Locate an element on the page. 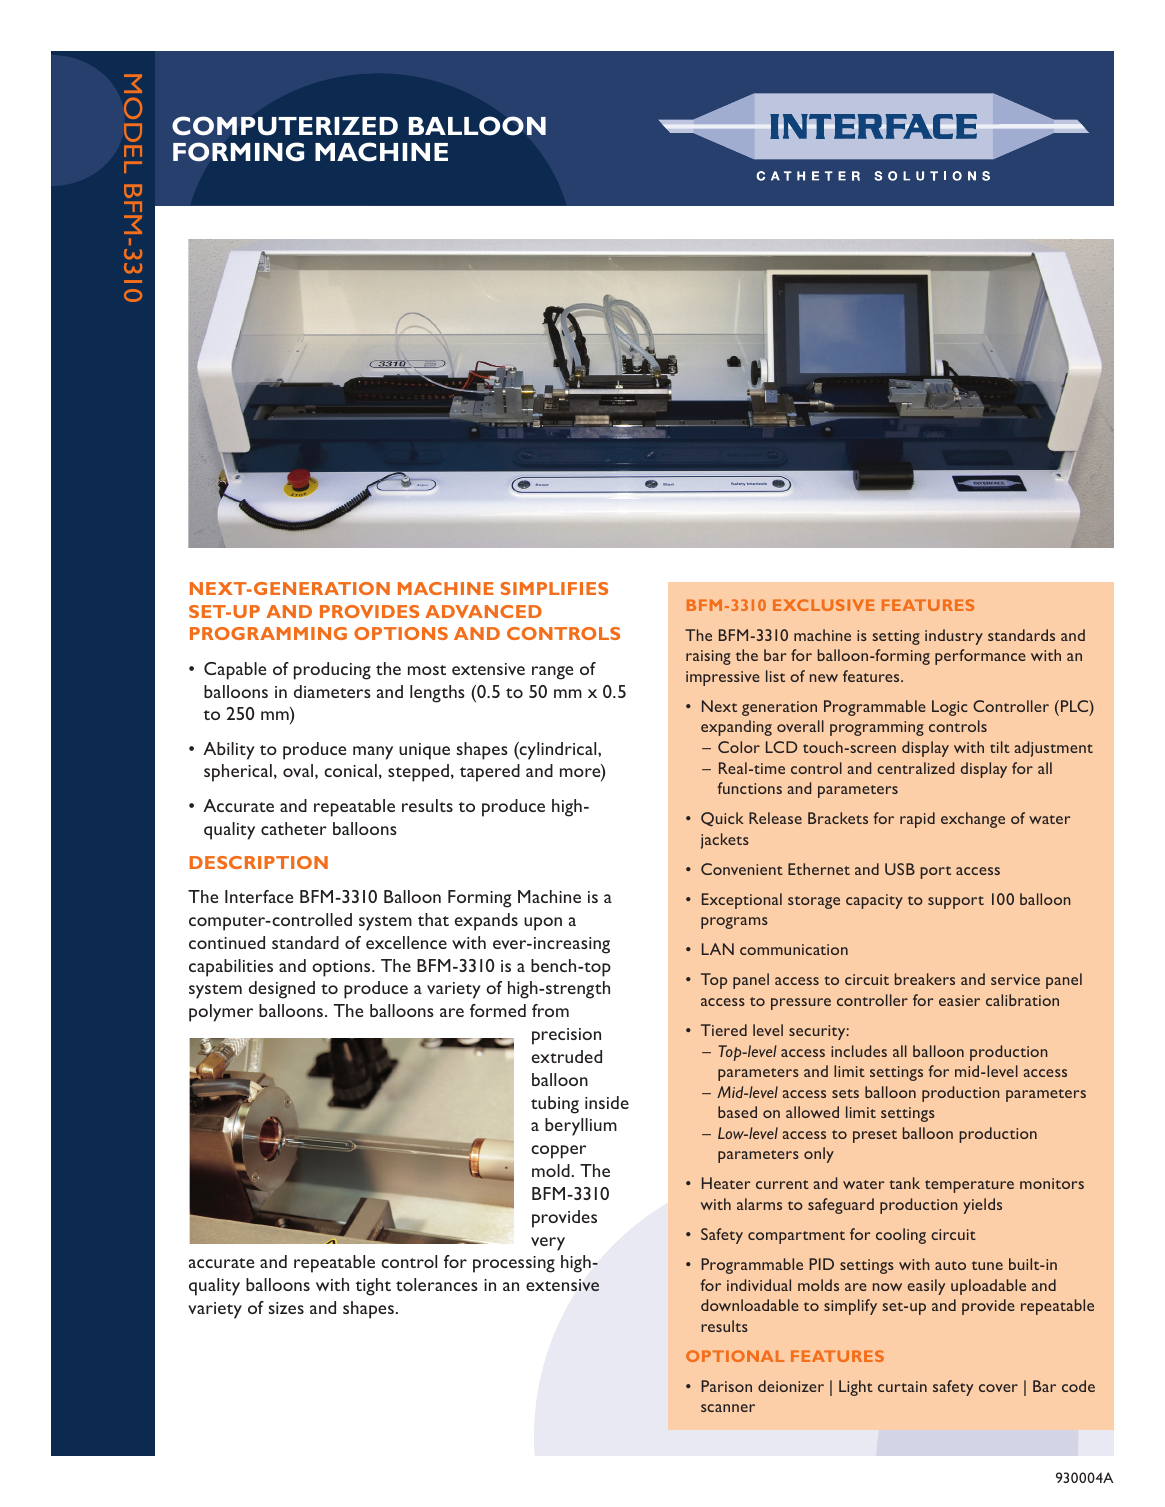  SIMPLIFIES is located at coordinates (554, 588).
